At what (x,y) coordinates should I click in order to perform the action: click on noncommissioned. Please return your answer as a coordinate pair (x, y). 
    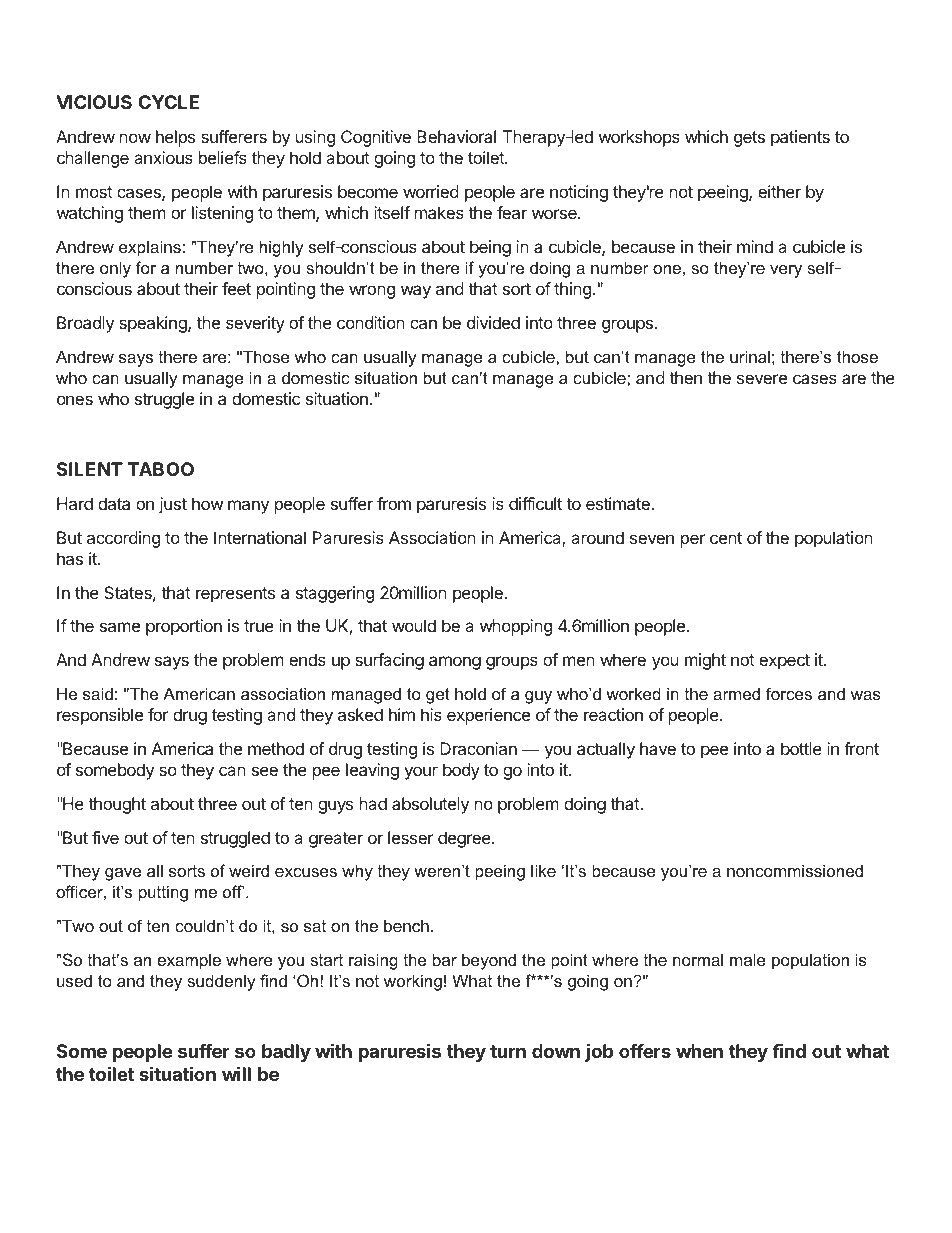
    Looking at the image, I should click on (795, 870).
